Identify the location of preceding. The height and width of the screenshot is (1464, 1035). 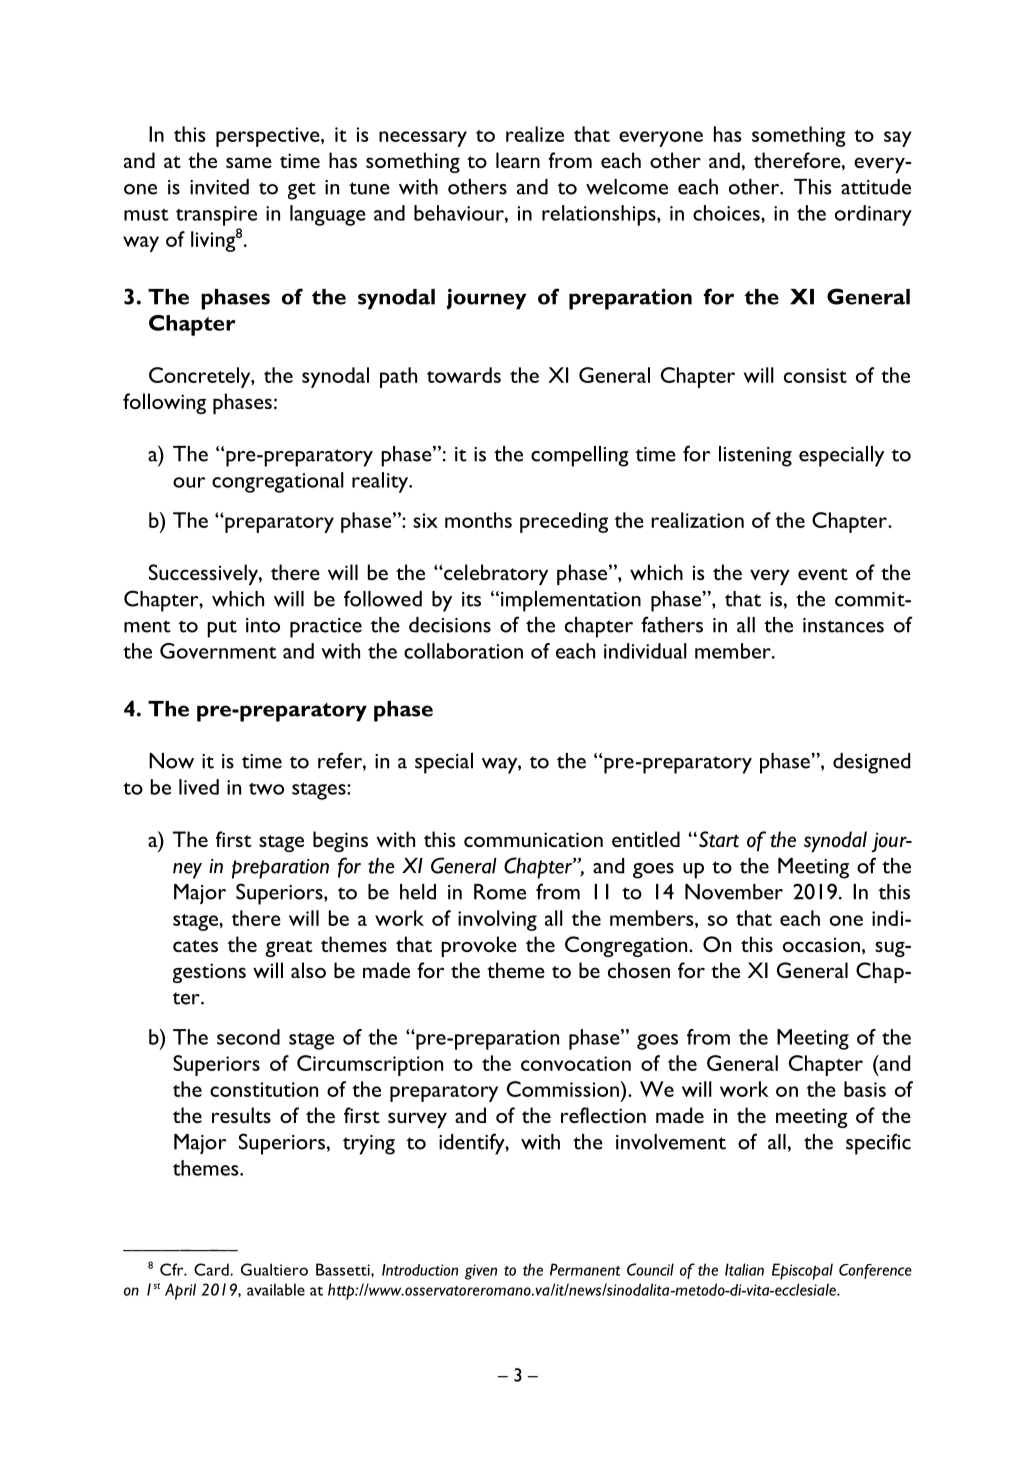
(564, 522).
